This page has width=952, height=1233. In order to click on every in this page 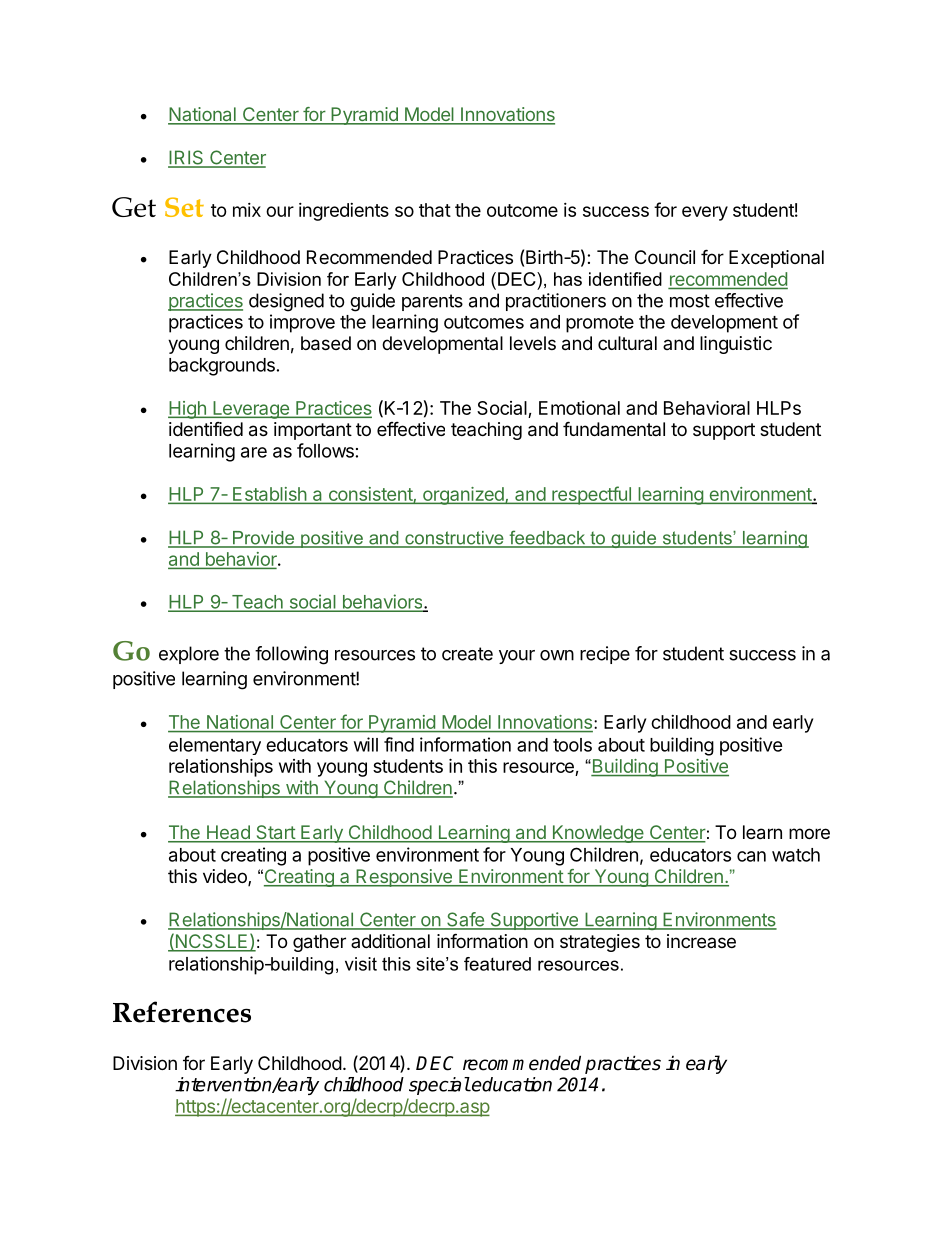, I will do `click(705, 213)`.
